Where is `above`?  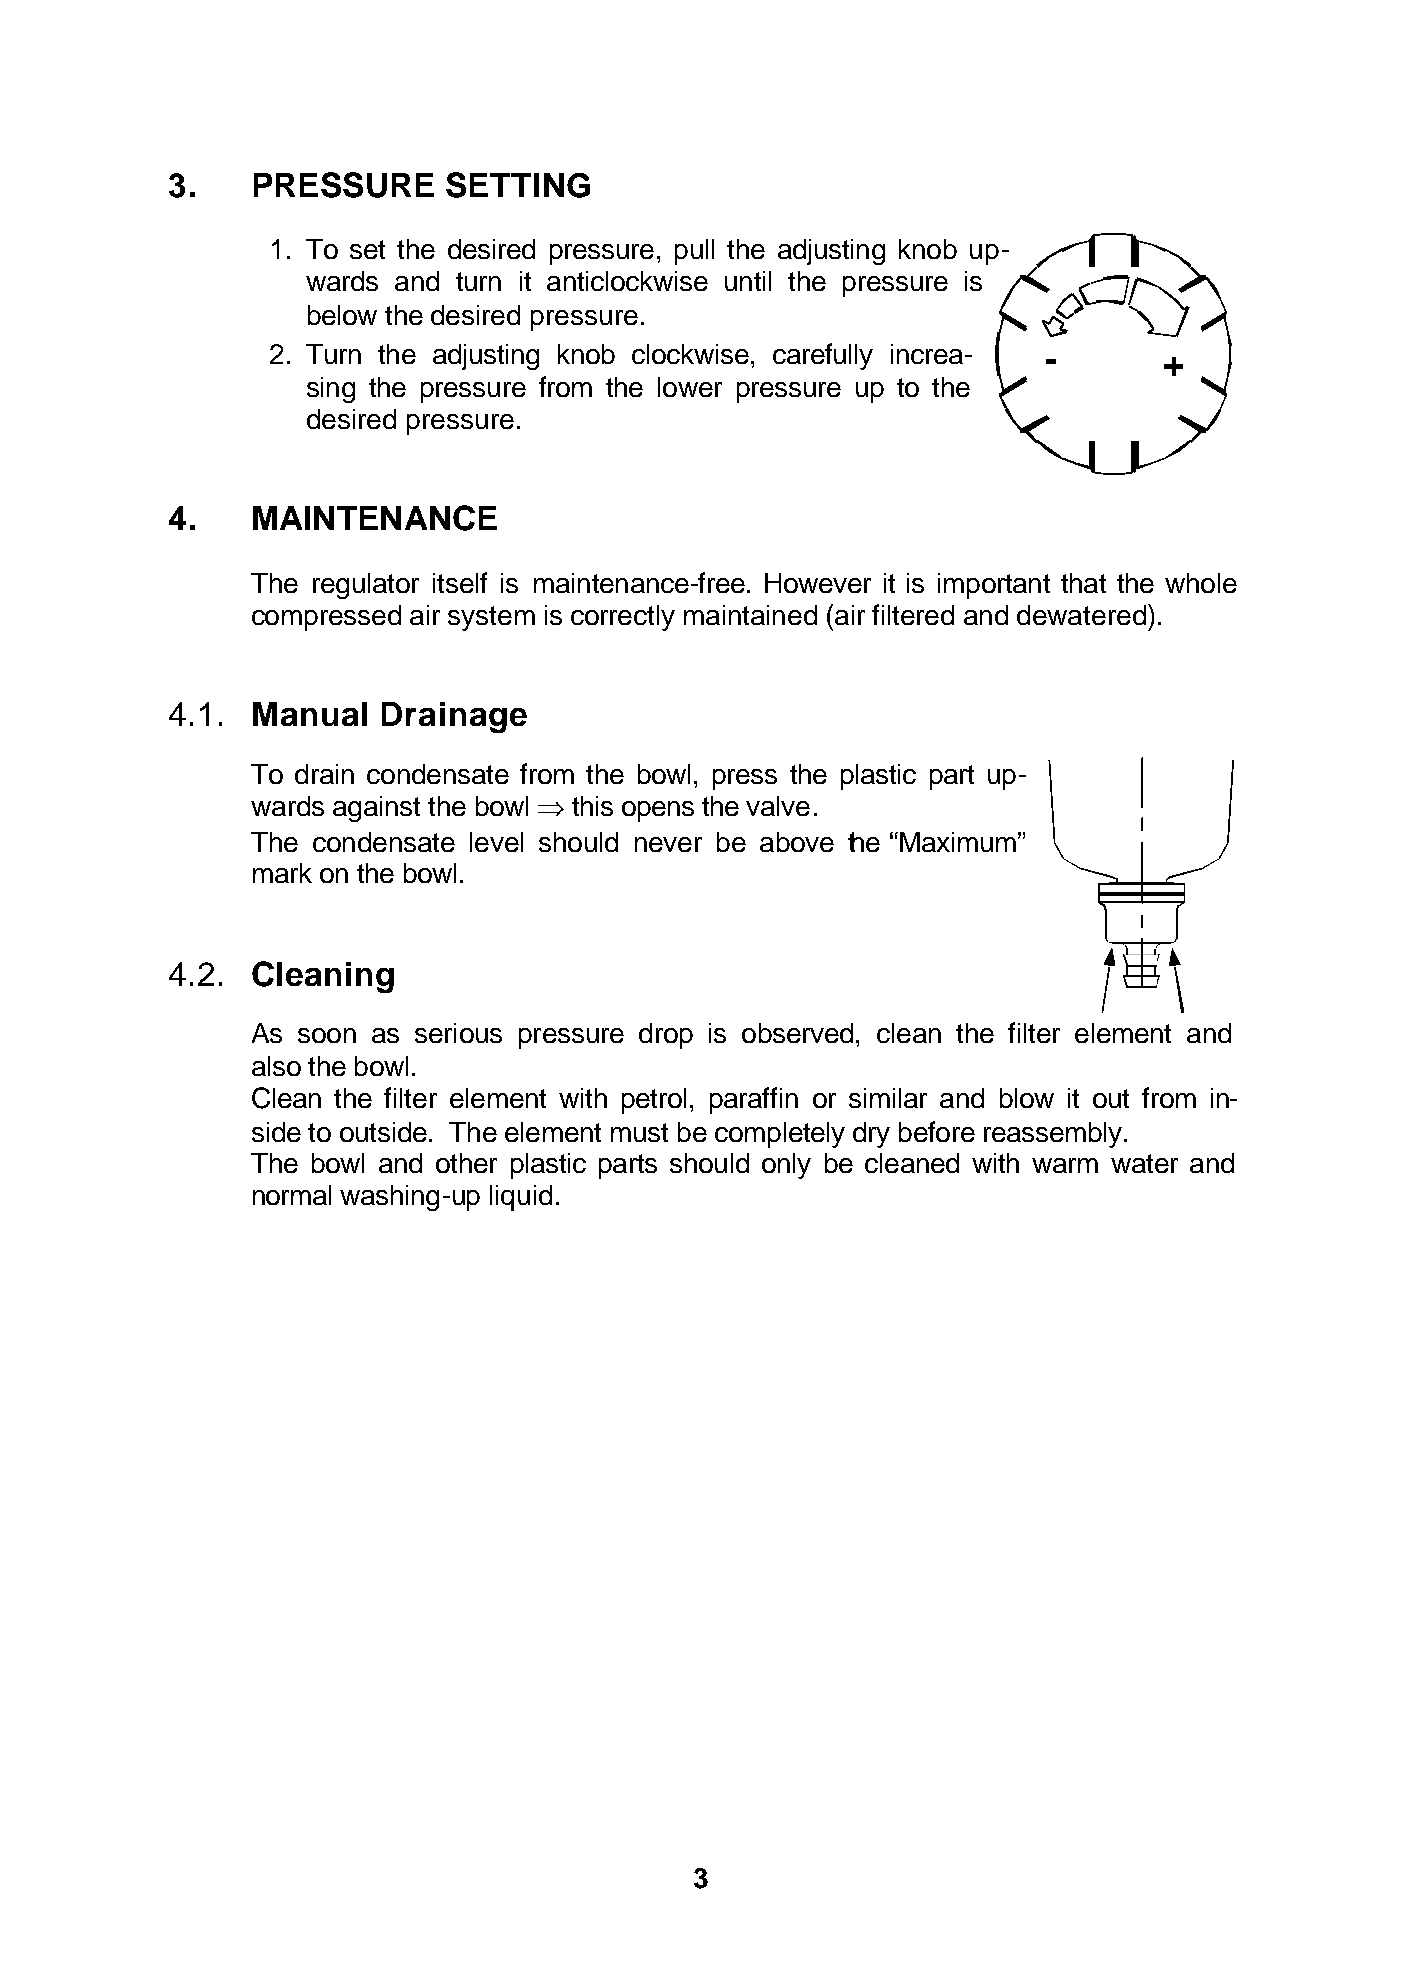 above is located at coordinates (797, 842).
